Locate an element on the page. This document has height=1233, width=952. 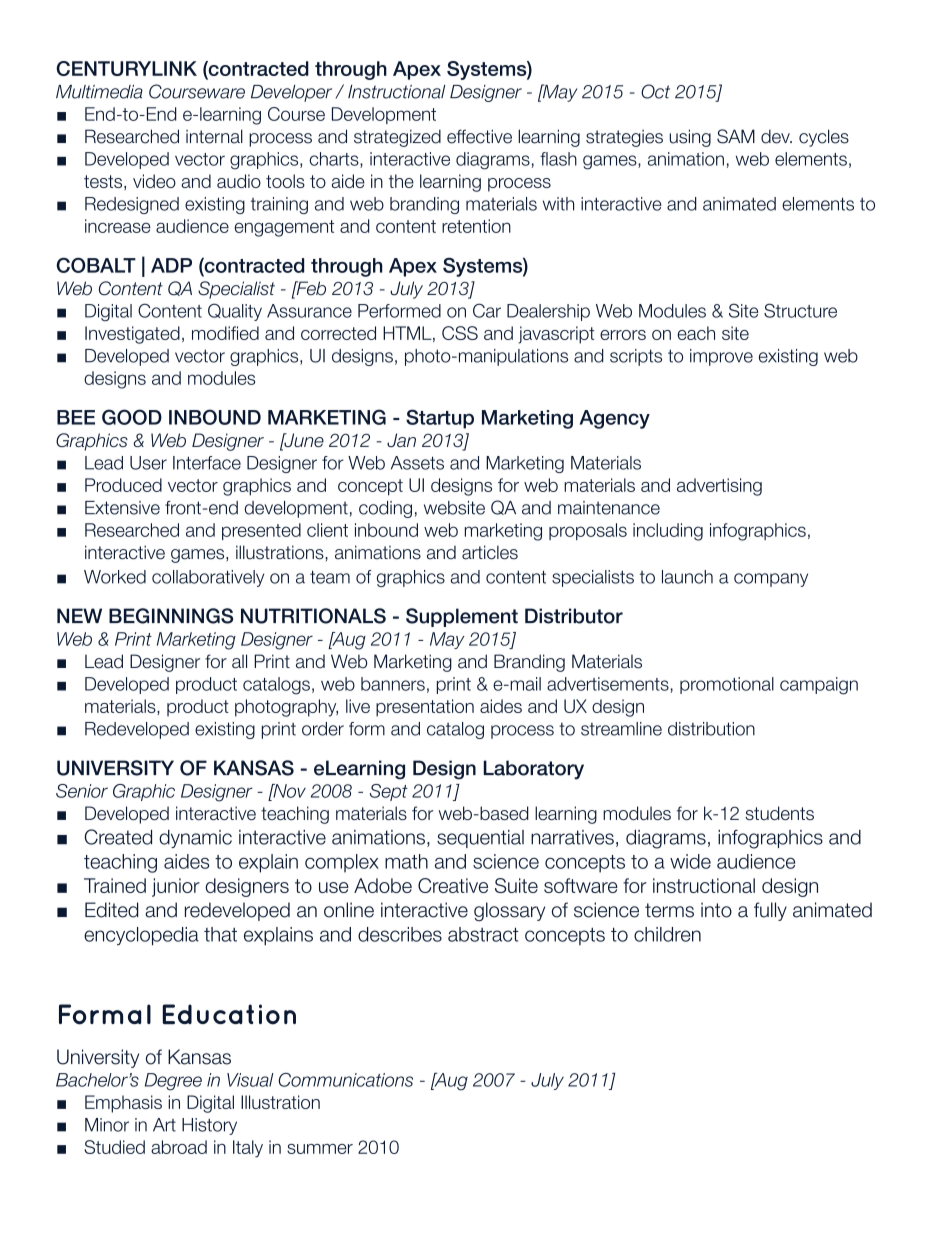
Supplement is located at coordinates (462, 617).
